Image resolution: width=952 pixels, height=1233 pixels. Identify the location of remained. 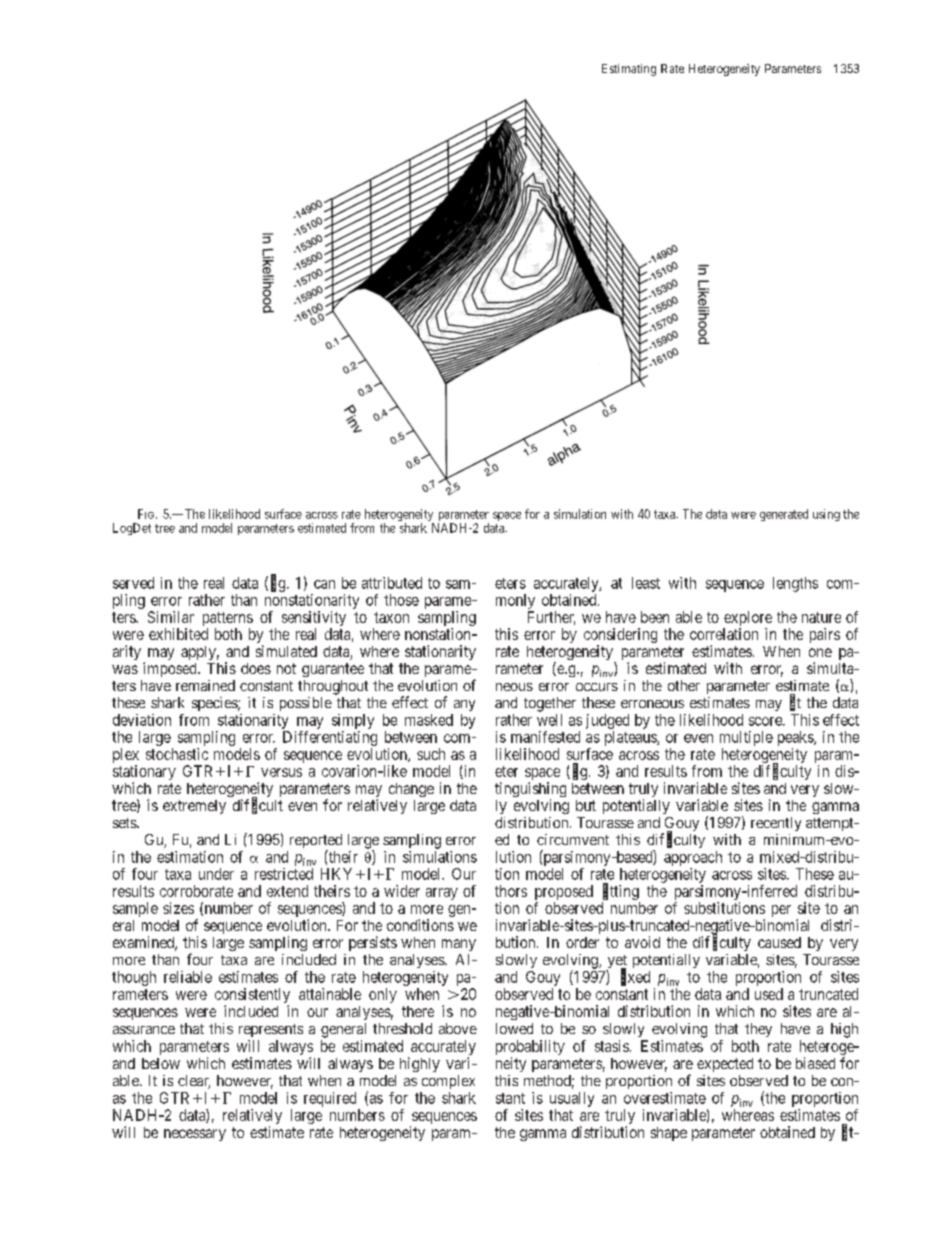
(205, 685).
